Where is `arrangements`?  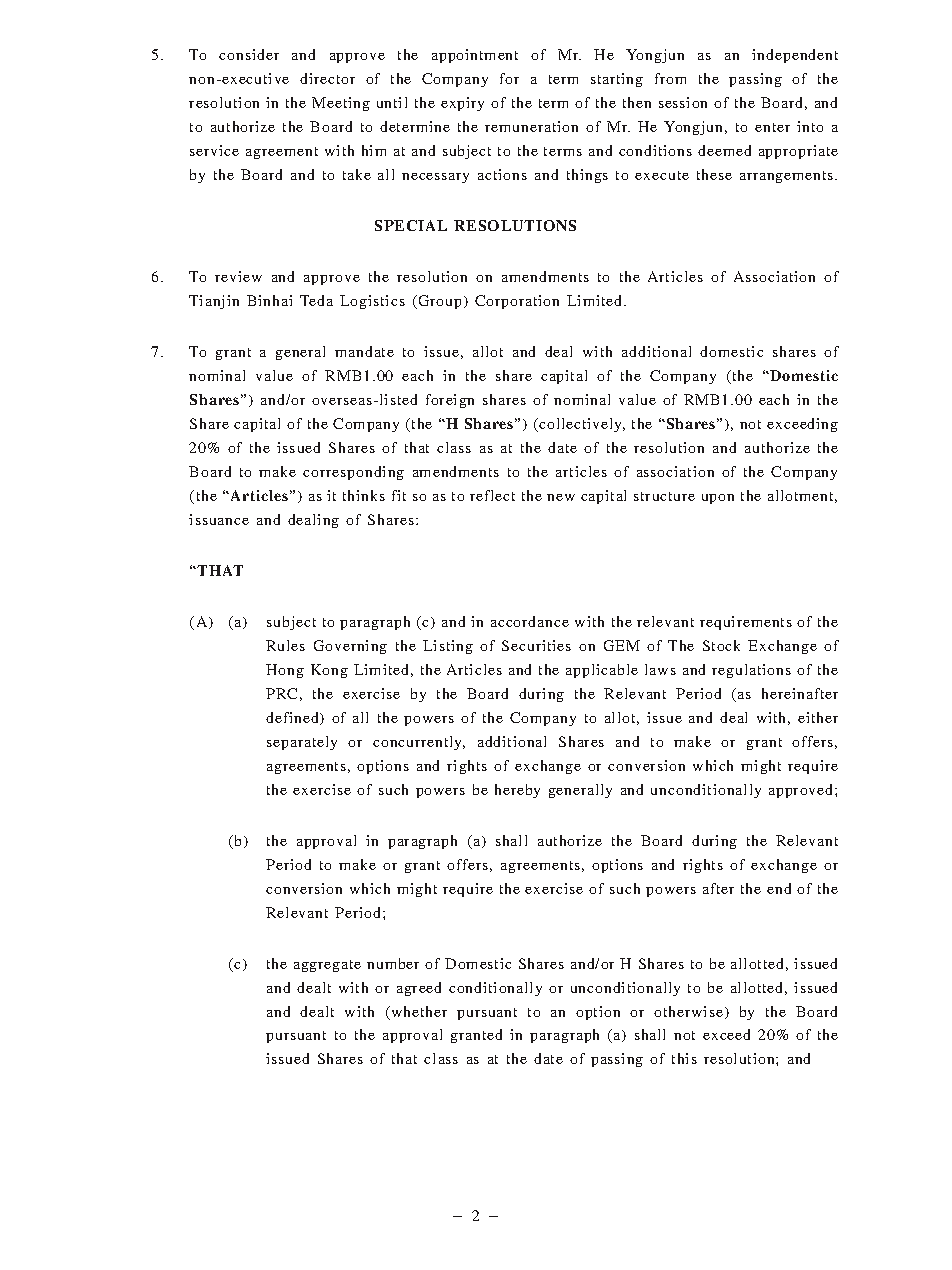 arrangements is located at coordinates (788, 177).
